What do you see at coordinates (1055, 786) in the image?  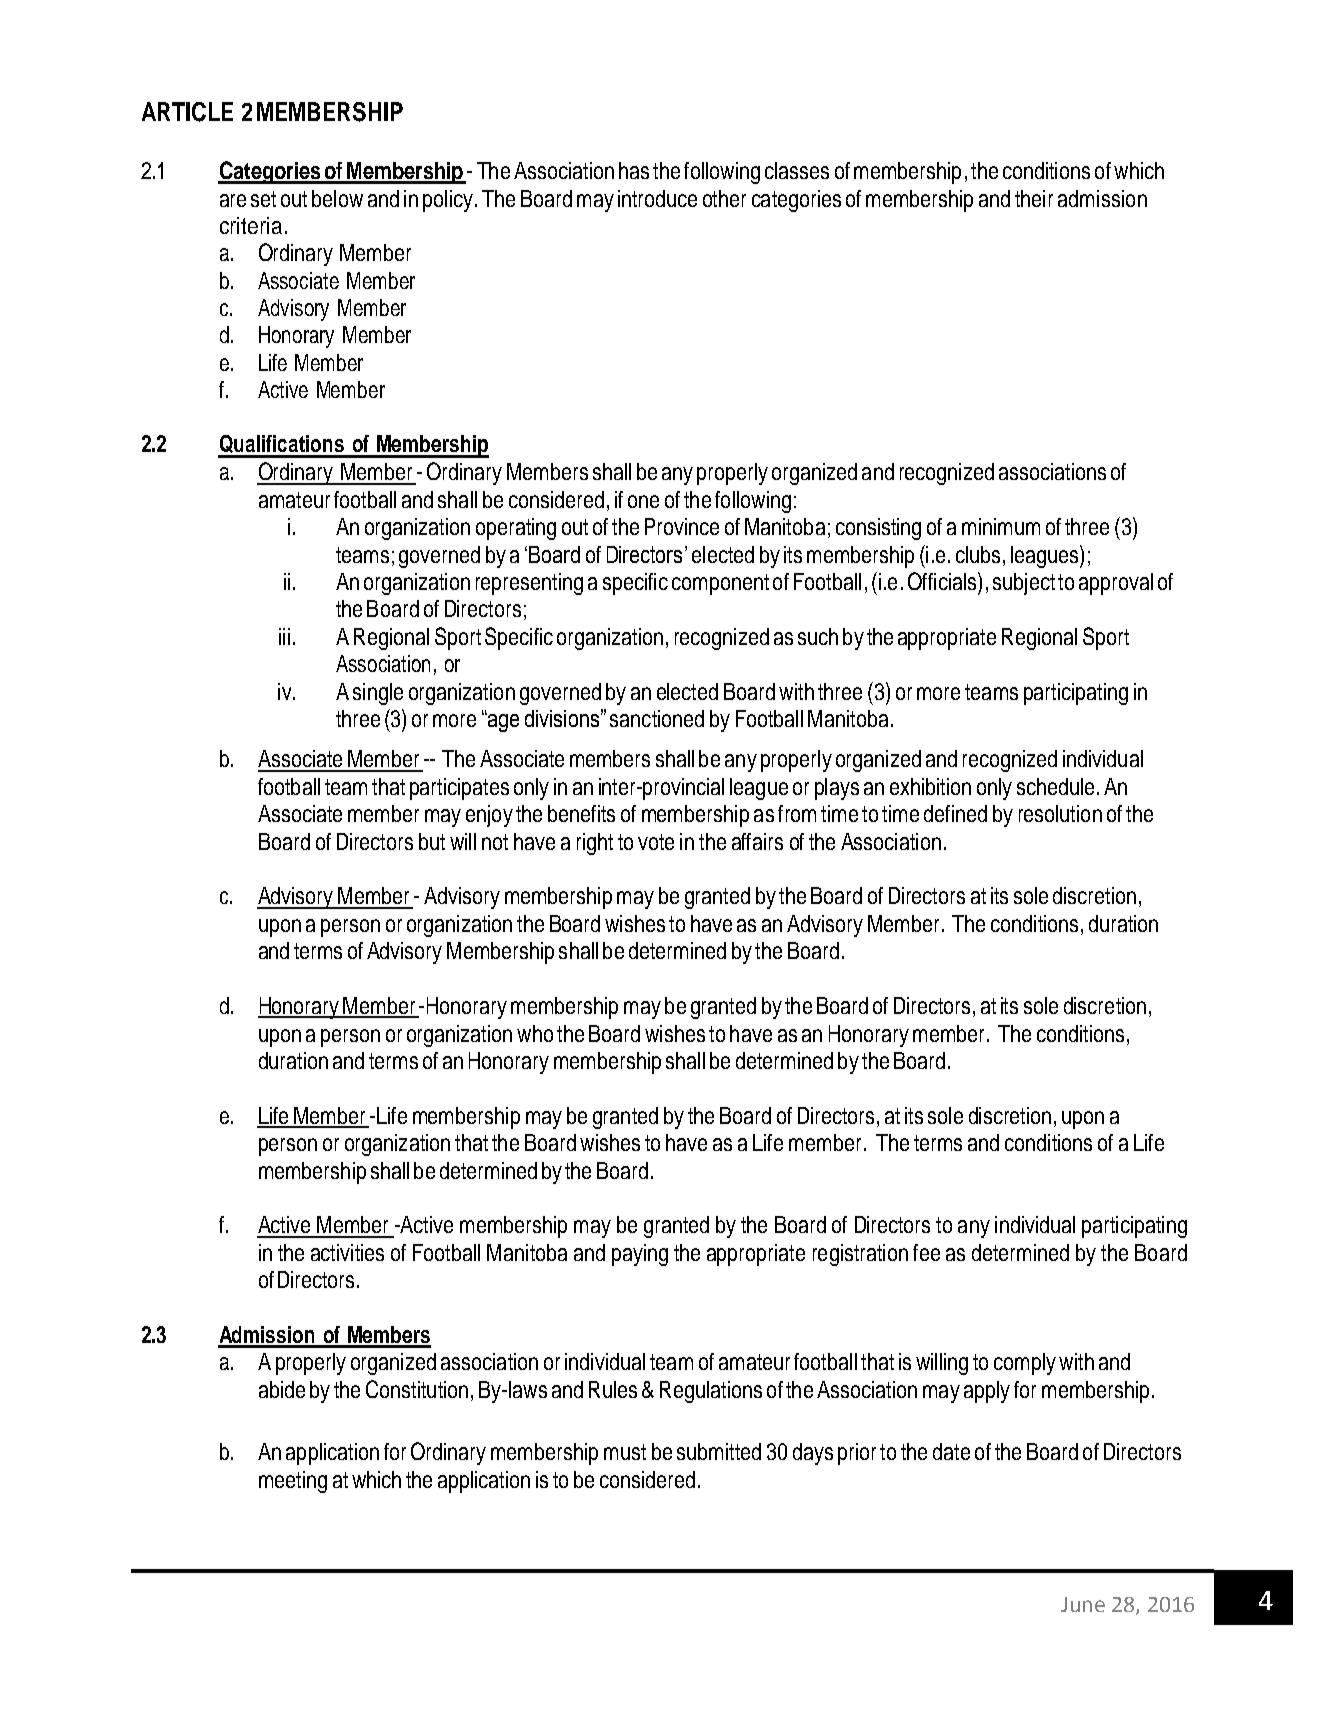 I see `schedule` at bounding box center [1055, 786].
